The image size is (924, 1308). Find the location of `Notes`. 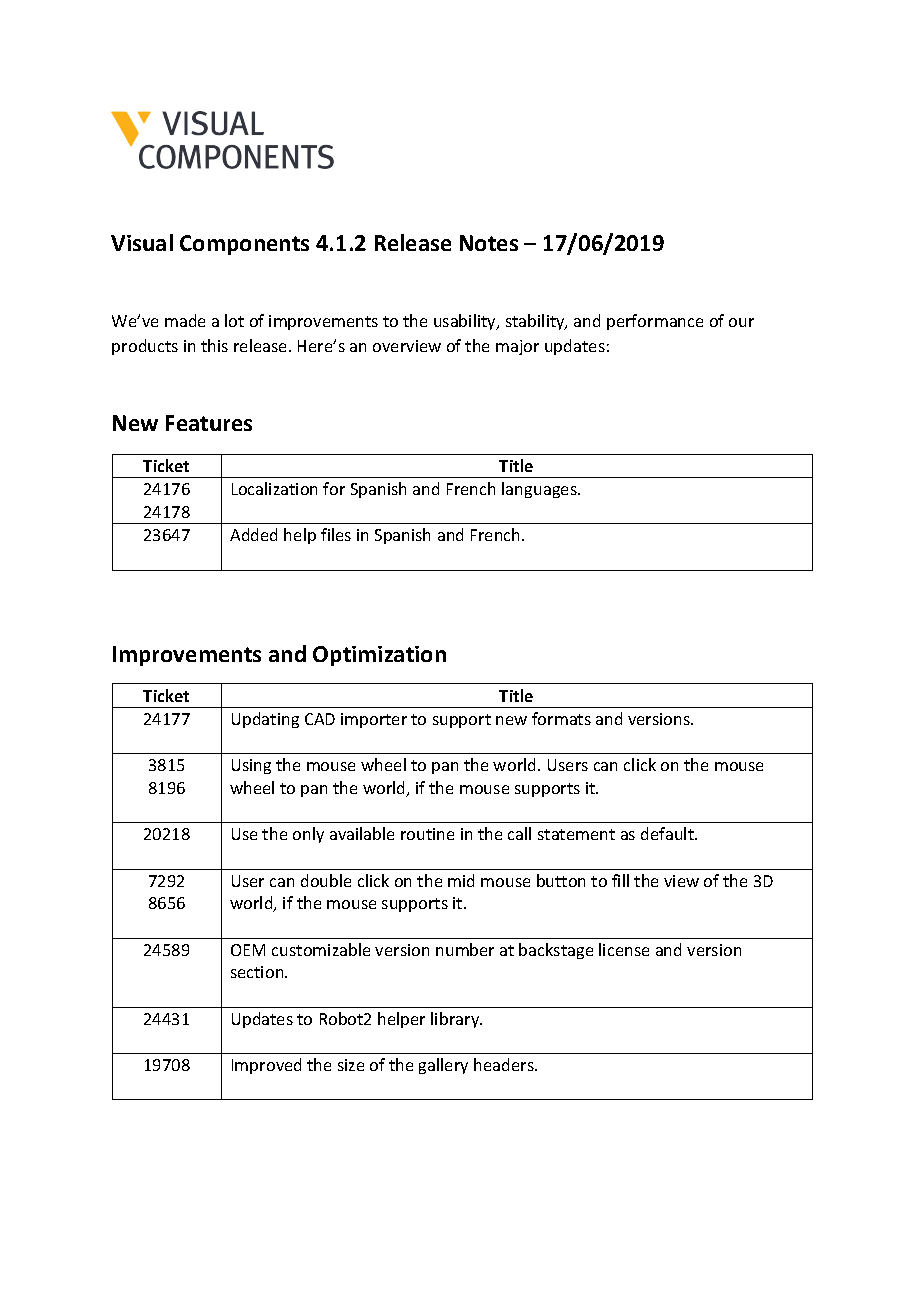

Notes is located at coordinates (489, 243).
